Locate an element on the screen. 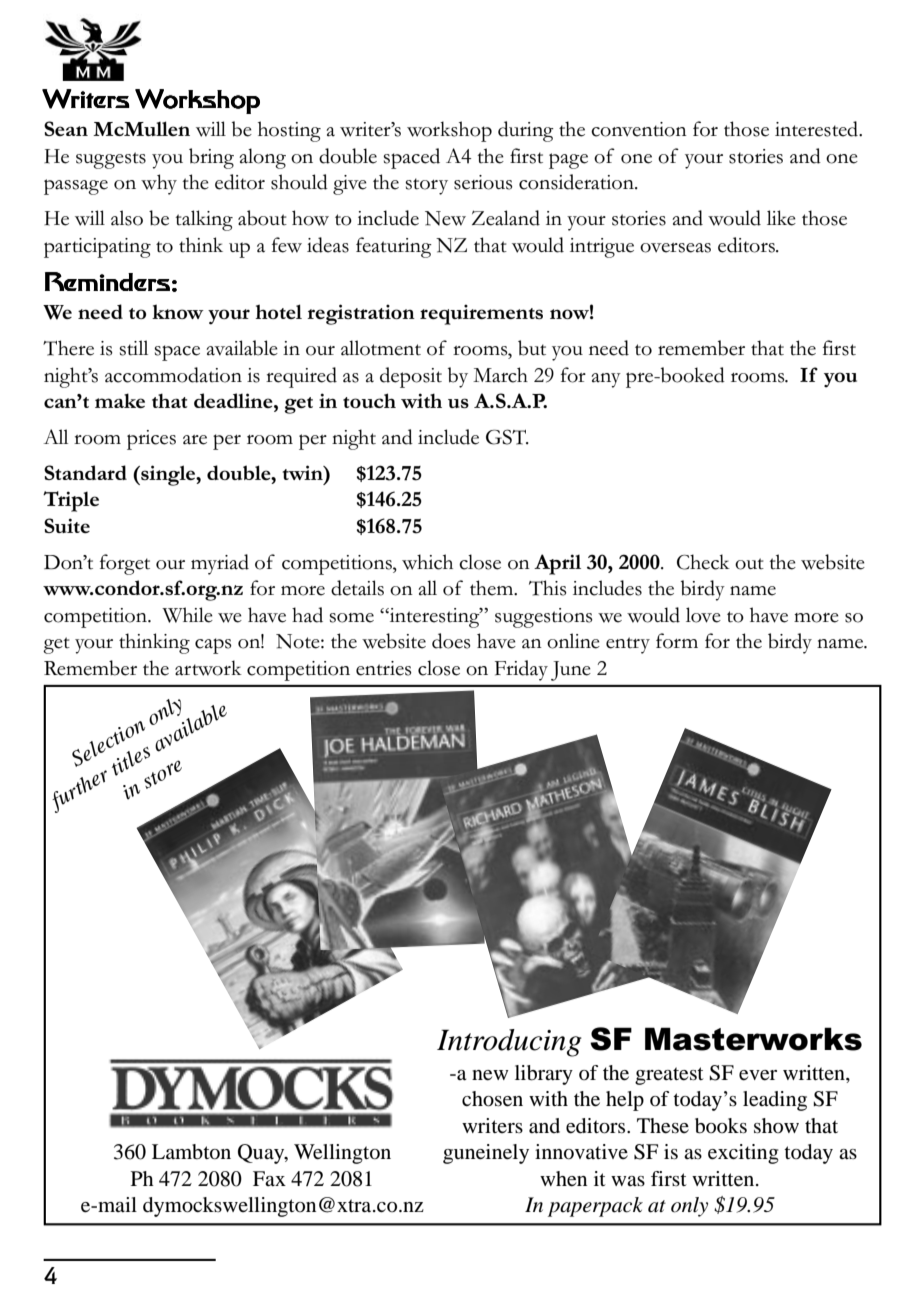 Image resolution: width=924 pixels, height=1313 pixels. like is located at coordinates (781, 218).
